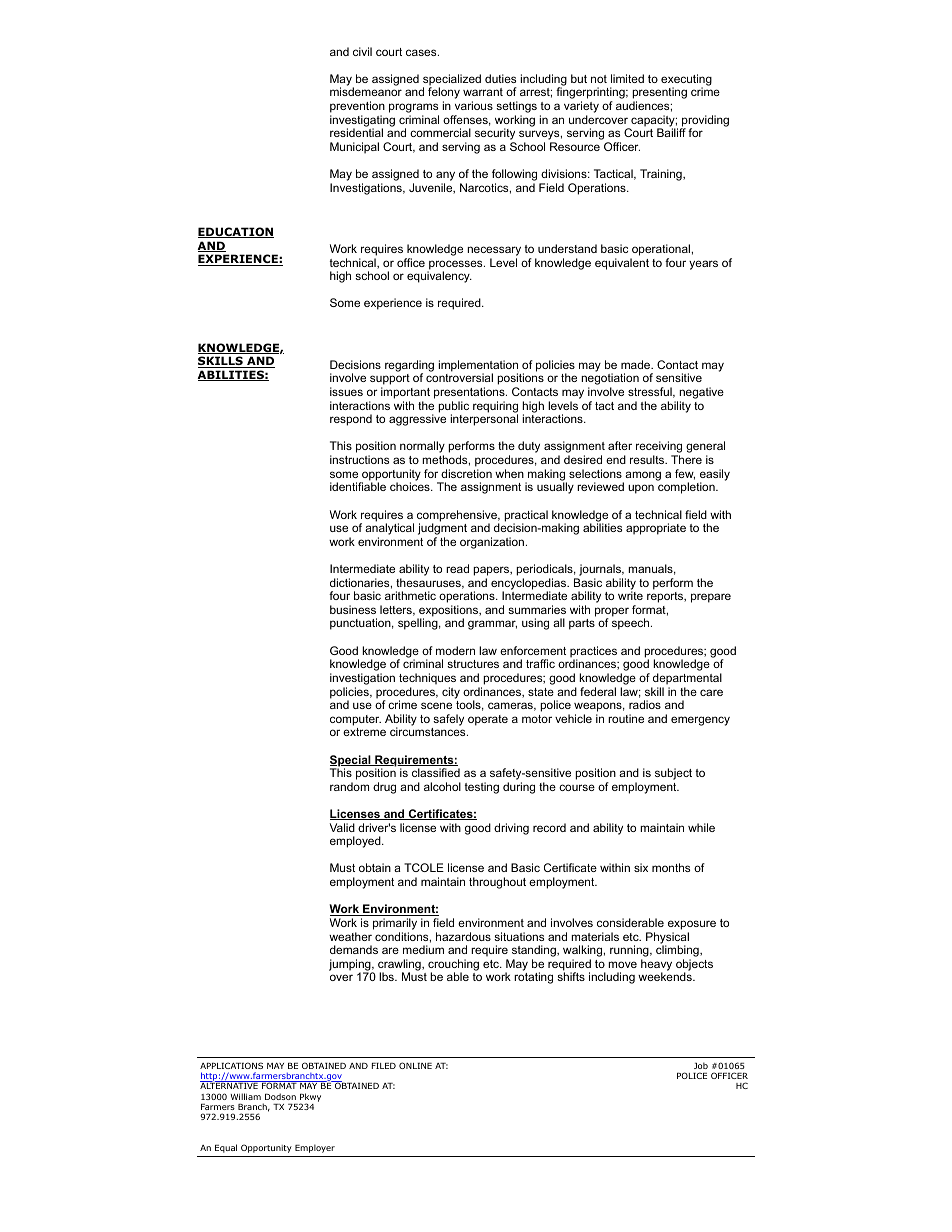 This screenshot has width=952, height=1232. What do you see at coordinates (351, 420) in the screenshot?
I see `respond` at bounding box center [351, 420].
